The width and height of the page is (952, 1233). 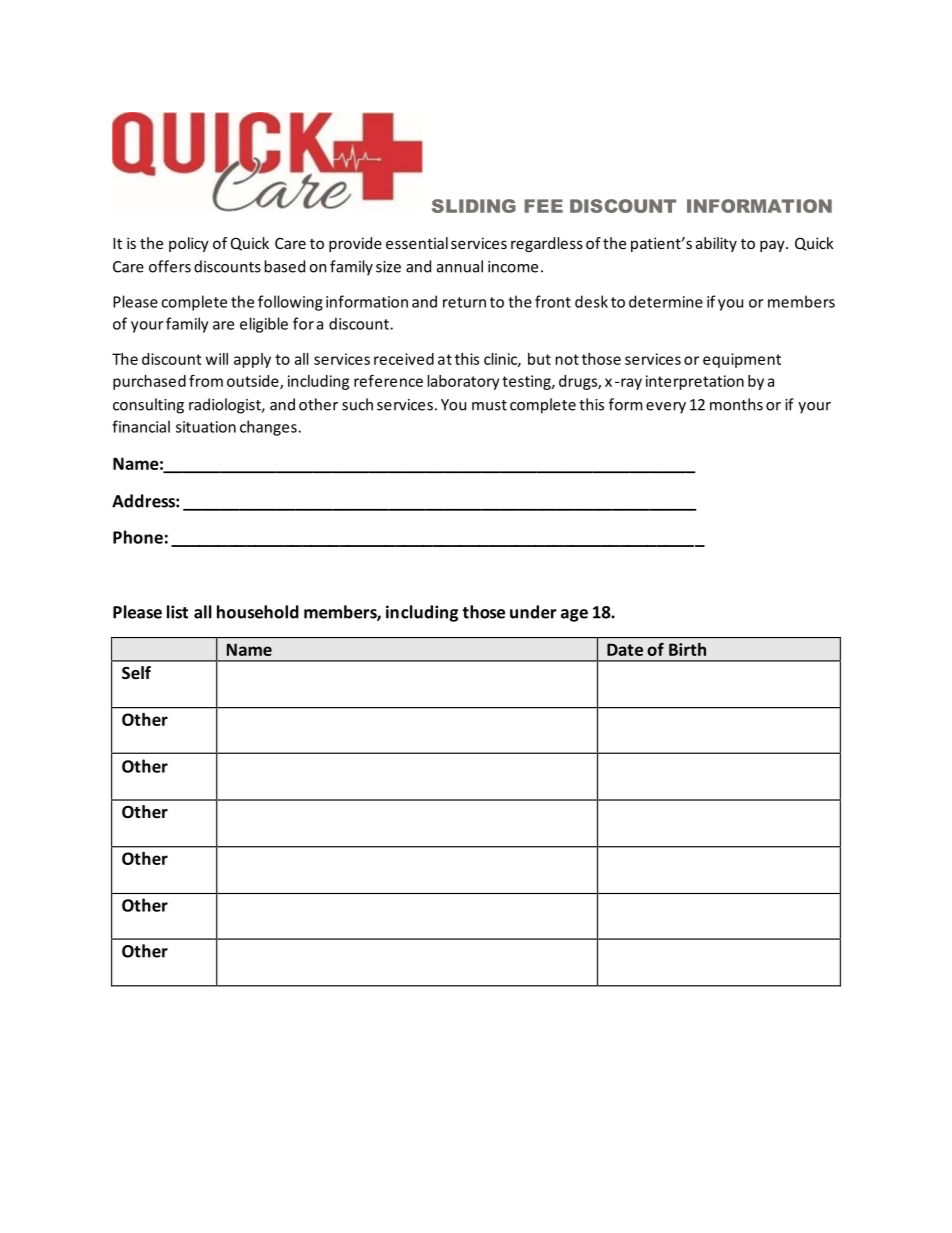 What do you see at coordinates (217, 359) in the page?
I see `will` at bounding box center [217, 359].
